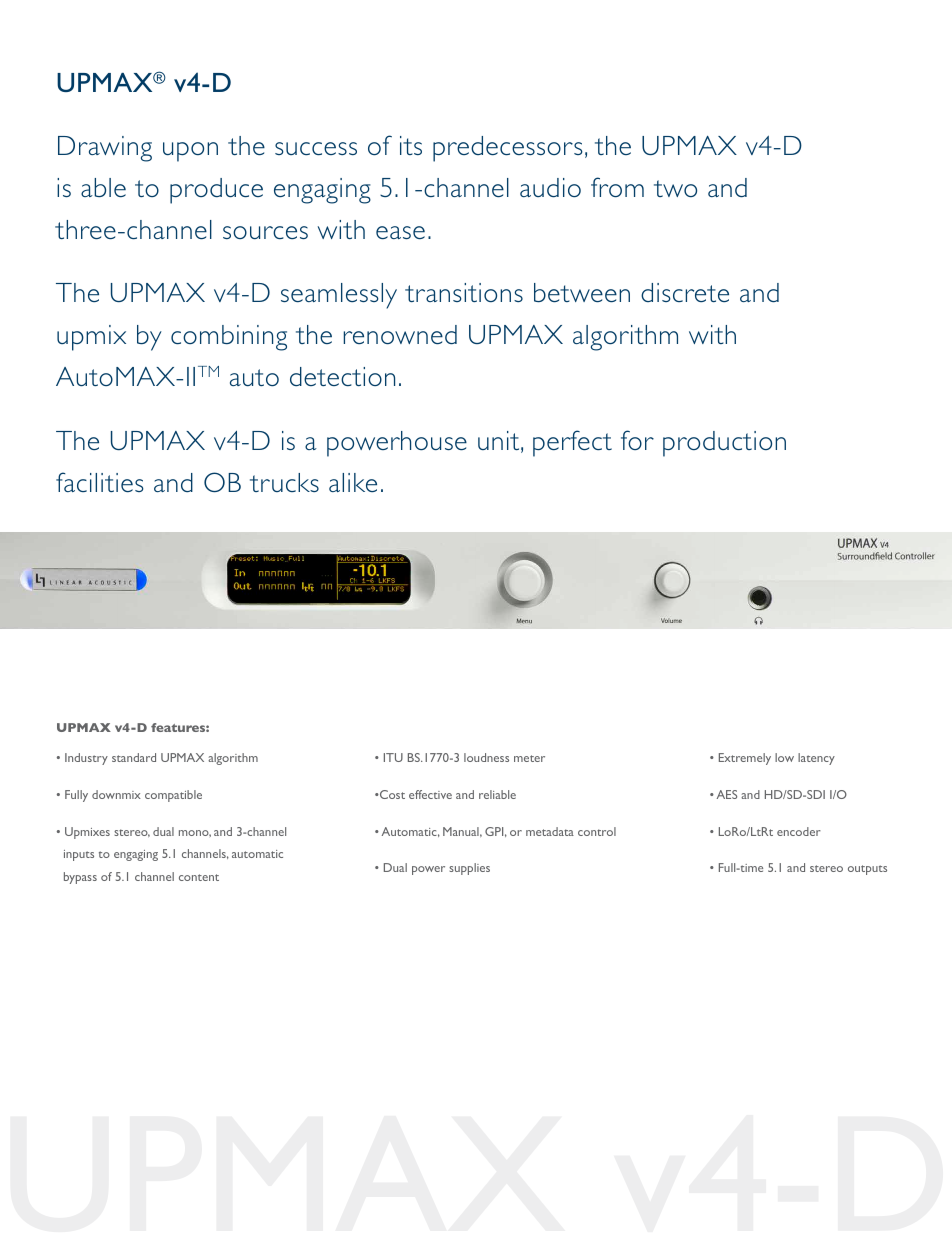 This screenshot has width=952, height=1233. What do you see at coordinates (190, 152) in the screenshot?
I see `upon` at bounding box center [190, 152].
